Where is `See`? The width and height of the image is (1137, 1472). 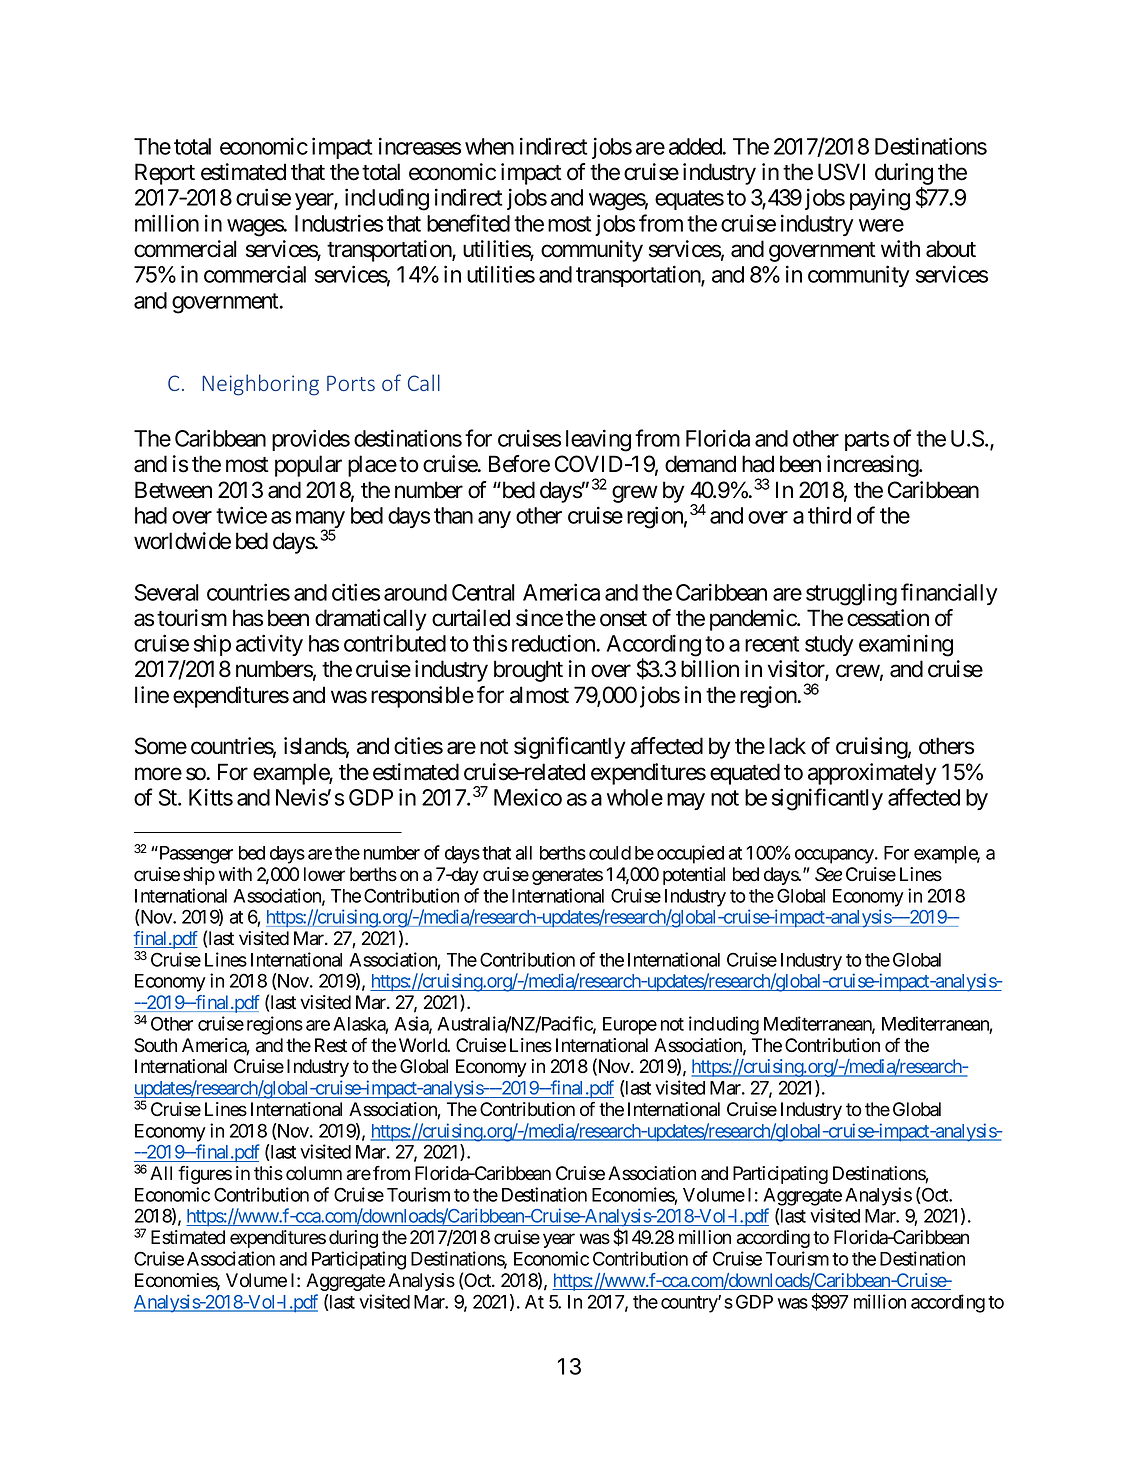
See is located at coordinates (828, 874).
